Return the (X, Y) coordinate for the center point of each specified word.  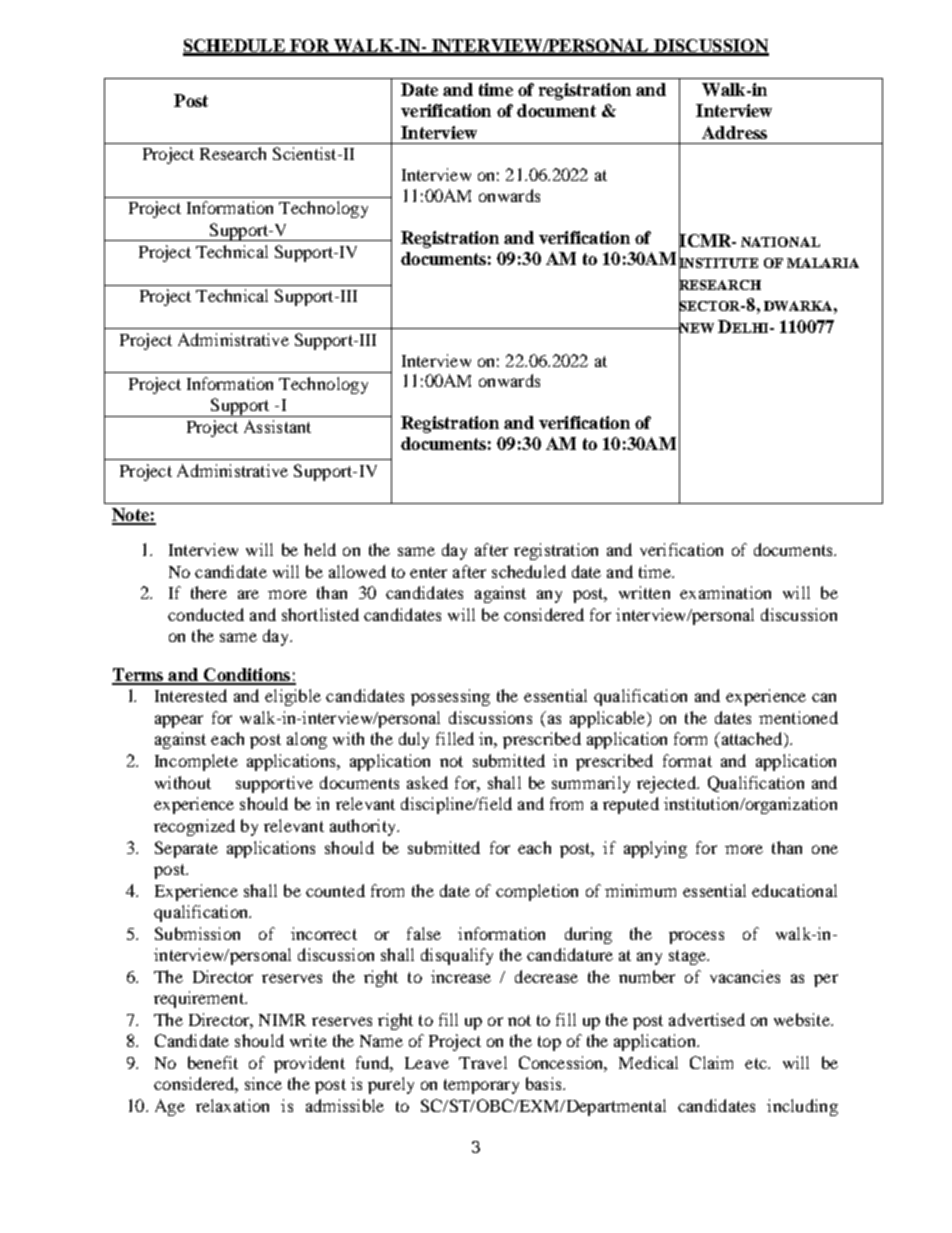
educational (794, 890)
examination (725, 592)
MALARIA (823, 263)
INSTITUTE (718, 263)
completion (537, 892)
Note (131, 516)
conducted (206, 614)
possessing (450, 697)
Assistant (277, 426)
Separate (186, 849)
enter (428, 572)
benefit (213, 1062)
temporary (481, 1086)
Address (734, 132)
